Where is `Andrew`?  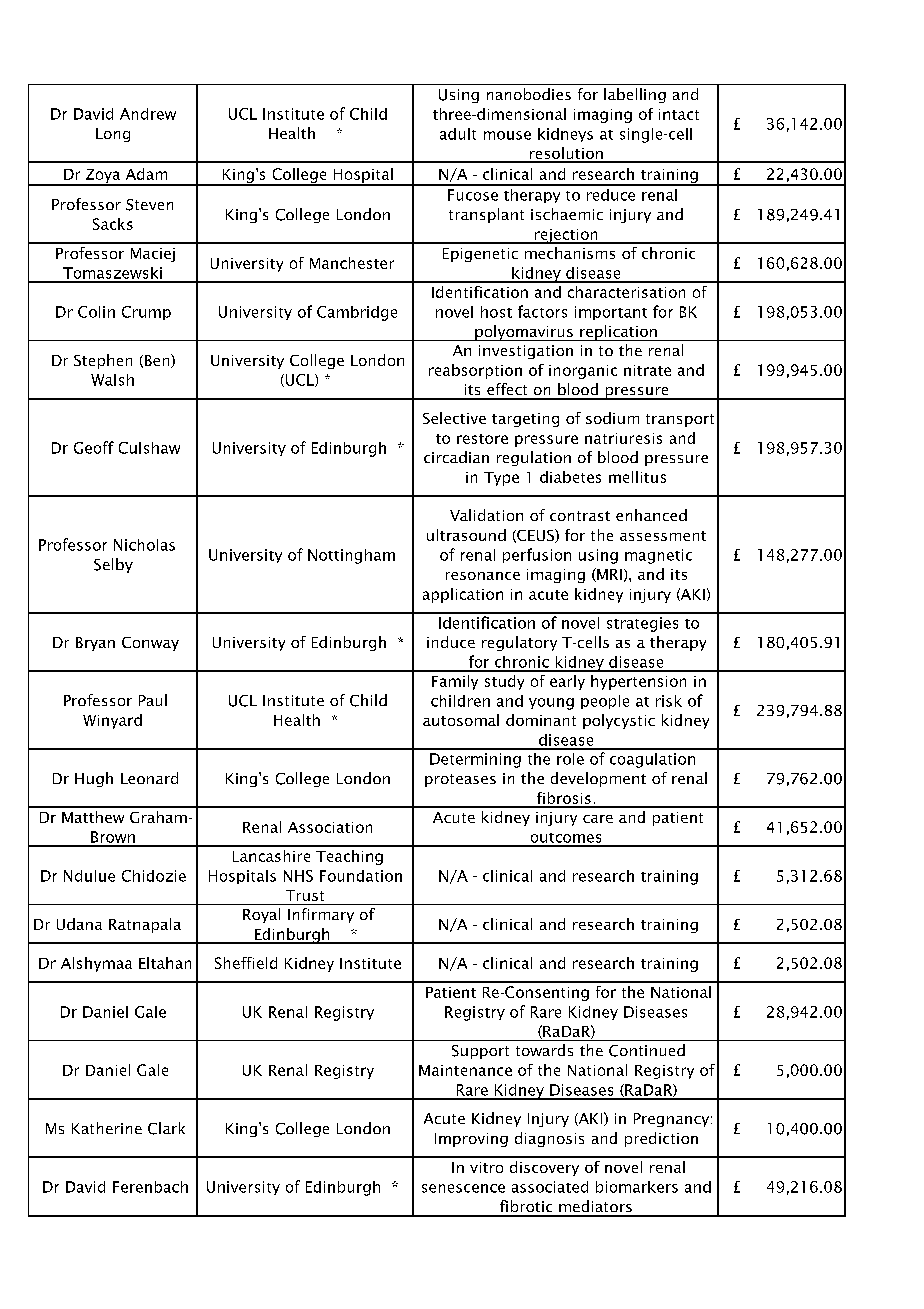
Andrew is located at coordinates (148, 114).
